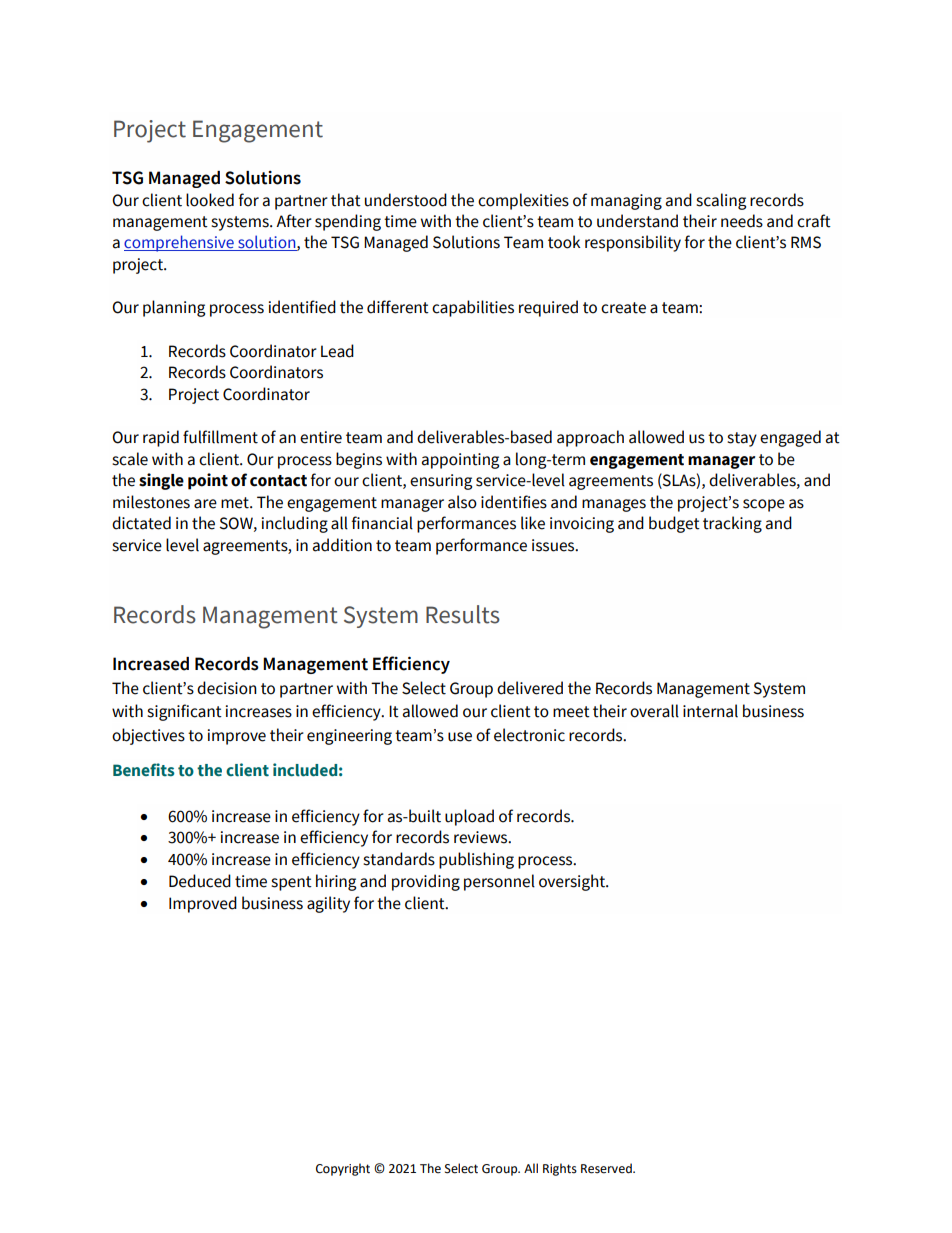  I want to click on also, so click(462, 502).
